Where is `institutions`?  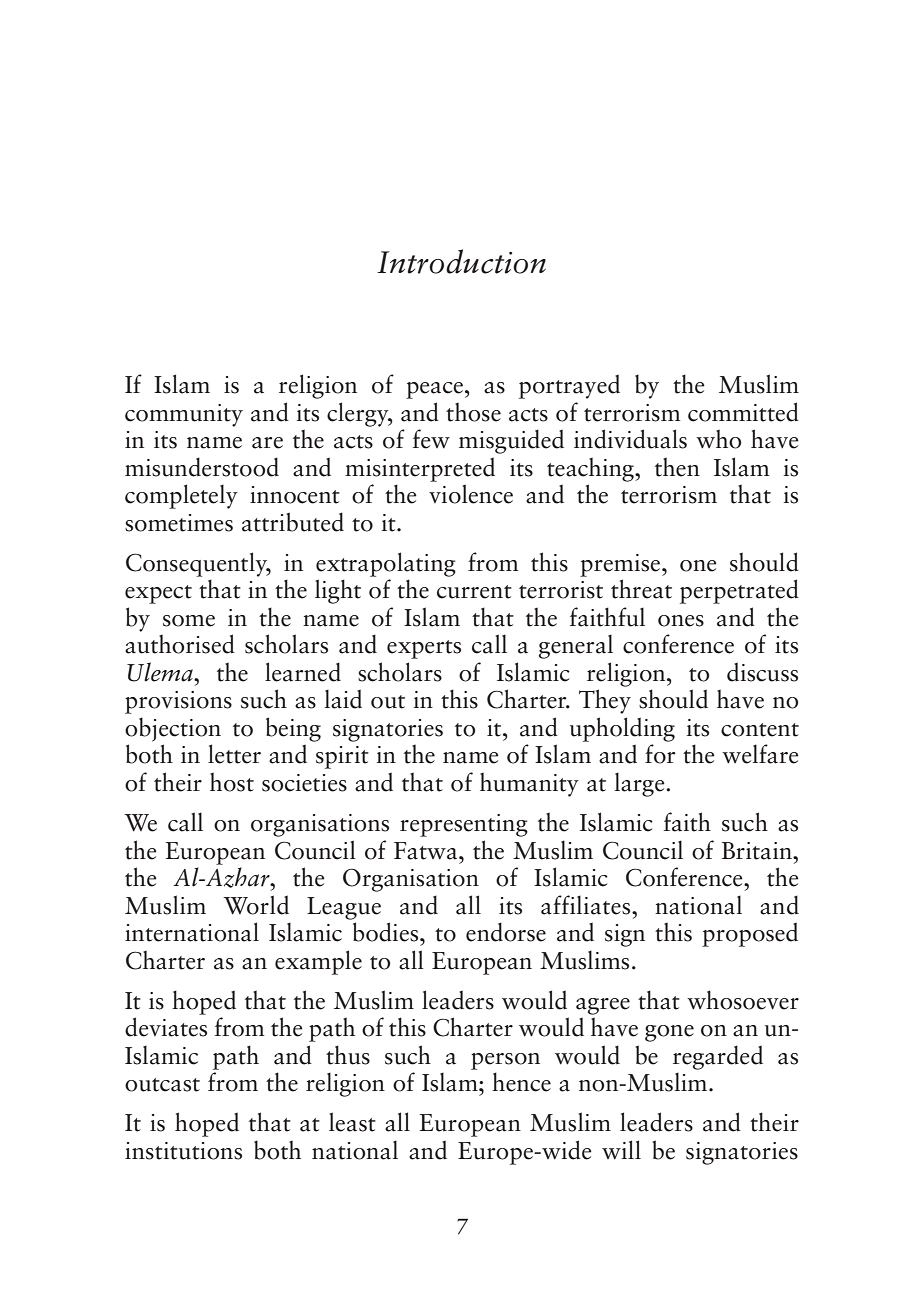 institutions is located at coordinates (183, 1151).
